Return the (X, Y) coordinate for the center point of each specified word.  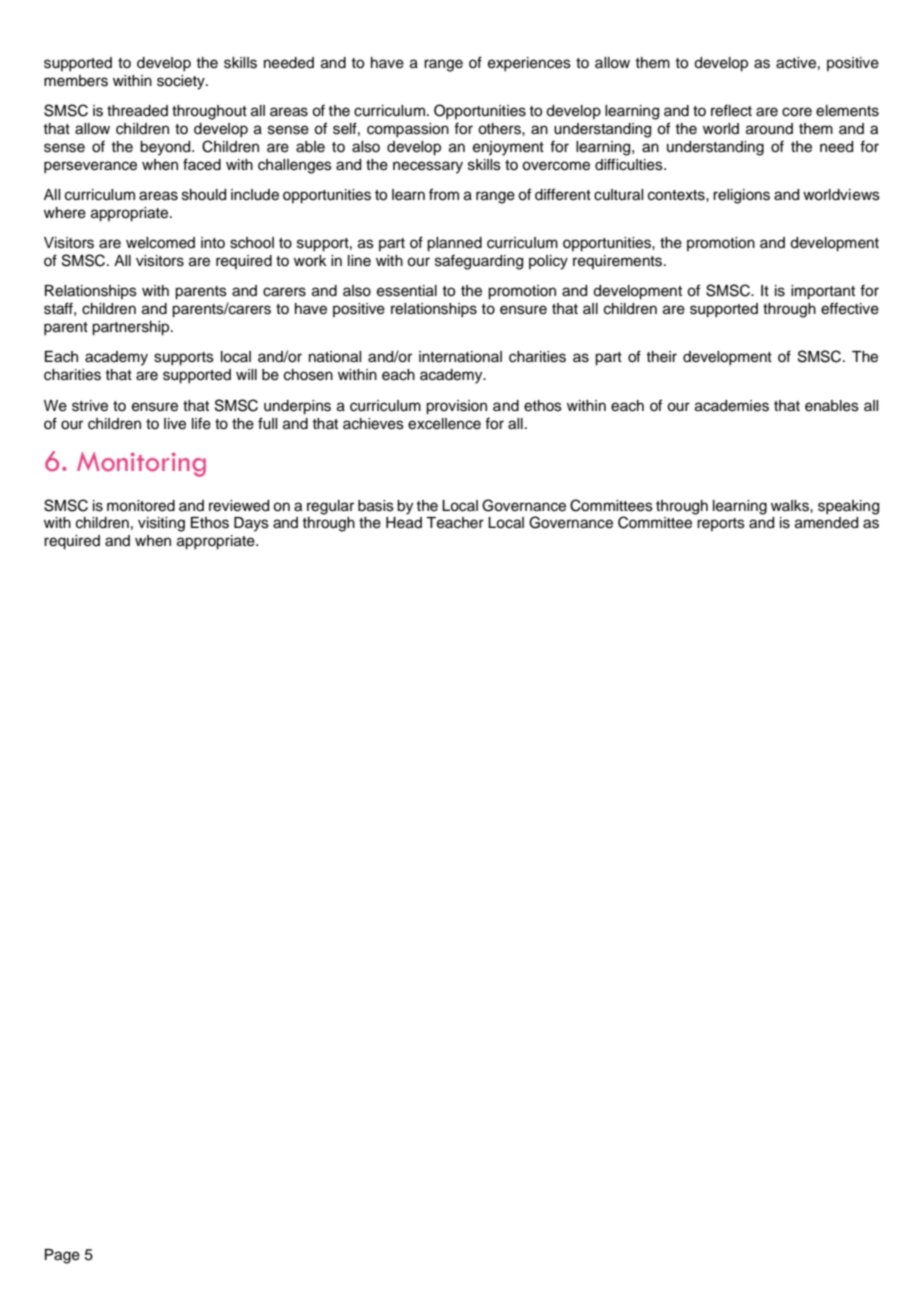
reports (721, 524)
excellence (444, 424)
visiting (161, 524)
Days (251, 524)
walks (791, 506)
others (500, 129)
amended (826, 523)
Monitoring (141, 464)
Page (62, 1256)
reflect (731, 110)
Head (404, 523)
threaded (137, 111)
